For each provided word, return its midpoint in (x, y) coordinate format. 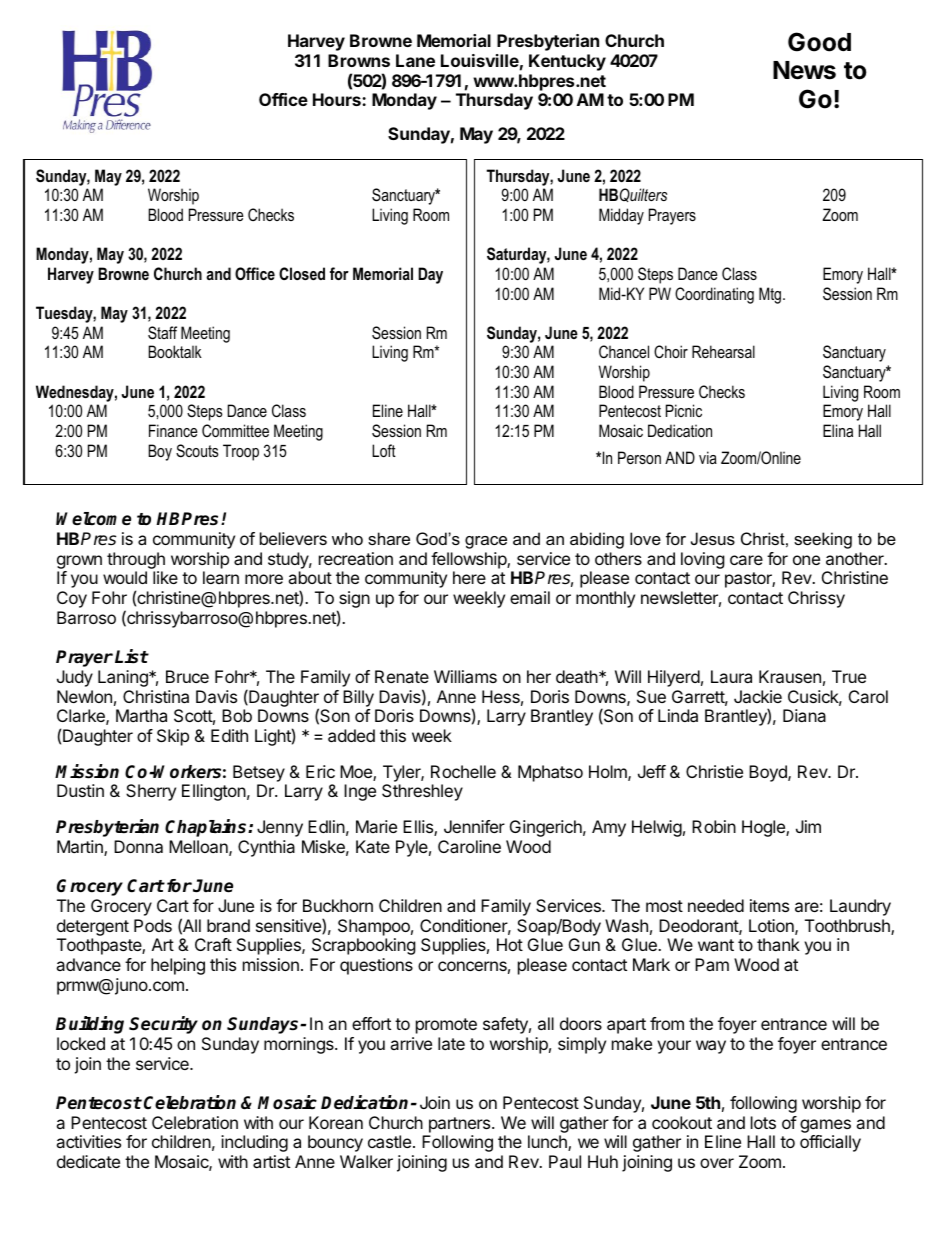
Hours (338, 99)
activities (88, 1141)
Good (819, 42)
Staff (162, 333)
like (165, 577)
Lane (415, 60)
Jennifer (474, 826)
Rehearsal (723, 351)
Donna (138, 846)
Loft (384, 450)
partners (461, 1125)
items (769, 905)
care (746, 560)
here (469, 577)
